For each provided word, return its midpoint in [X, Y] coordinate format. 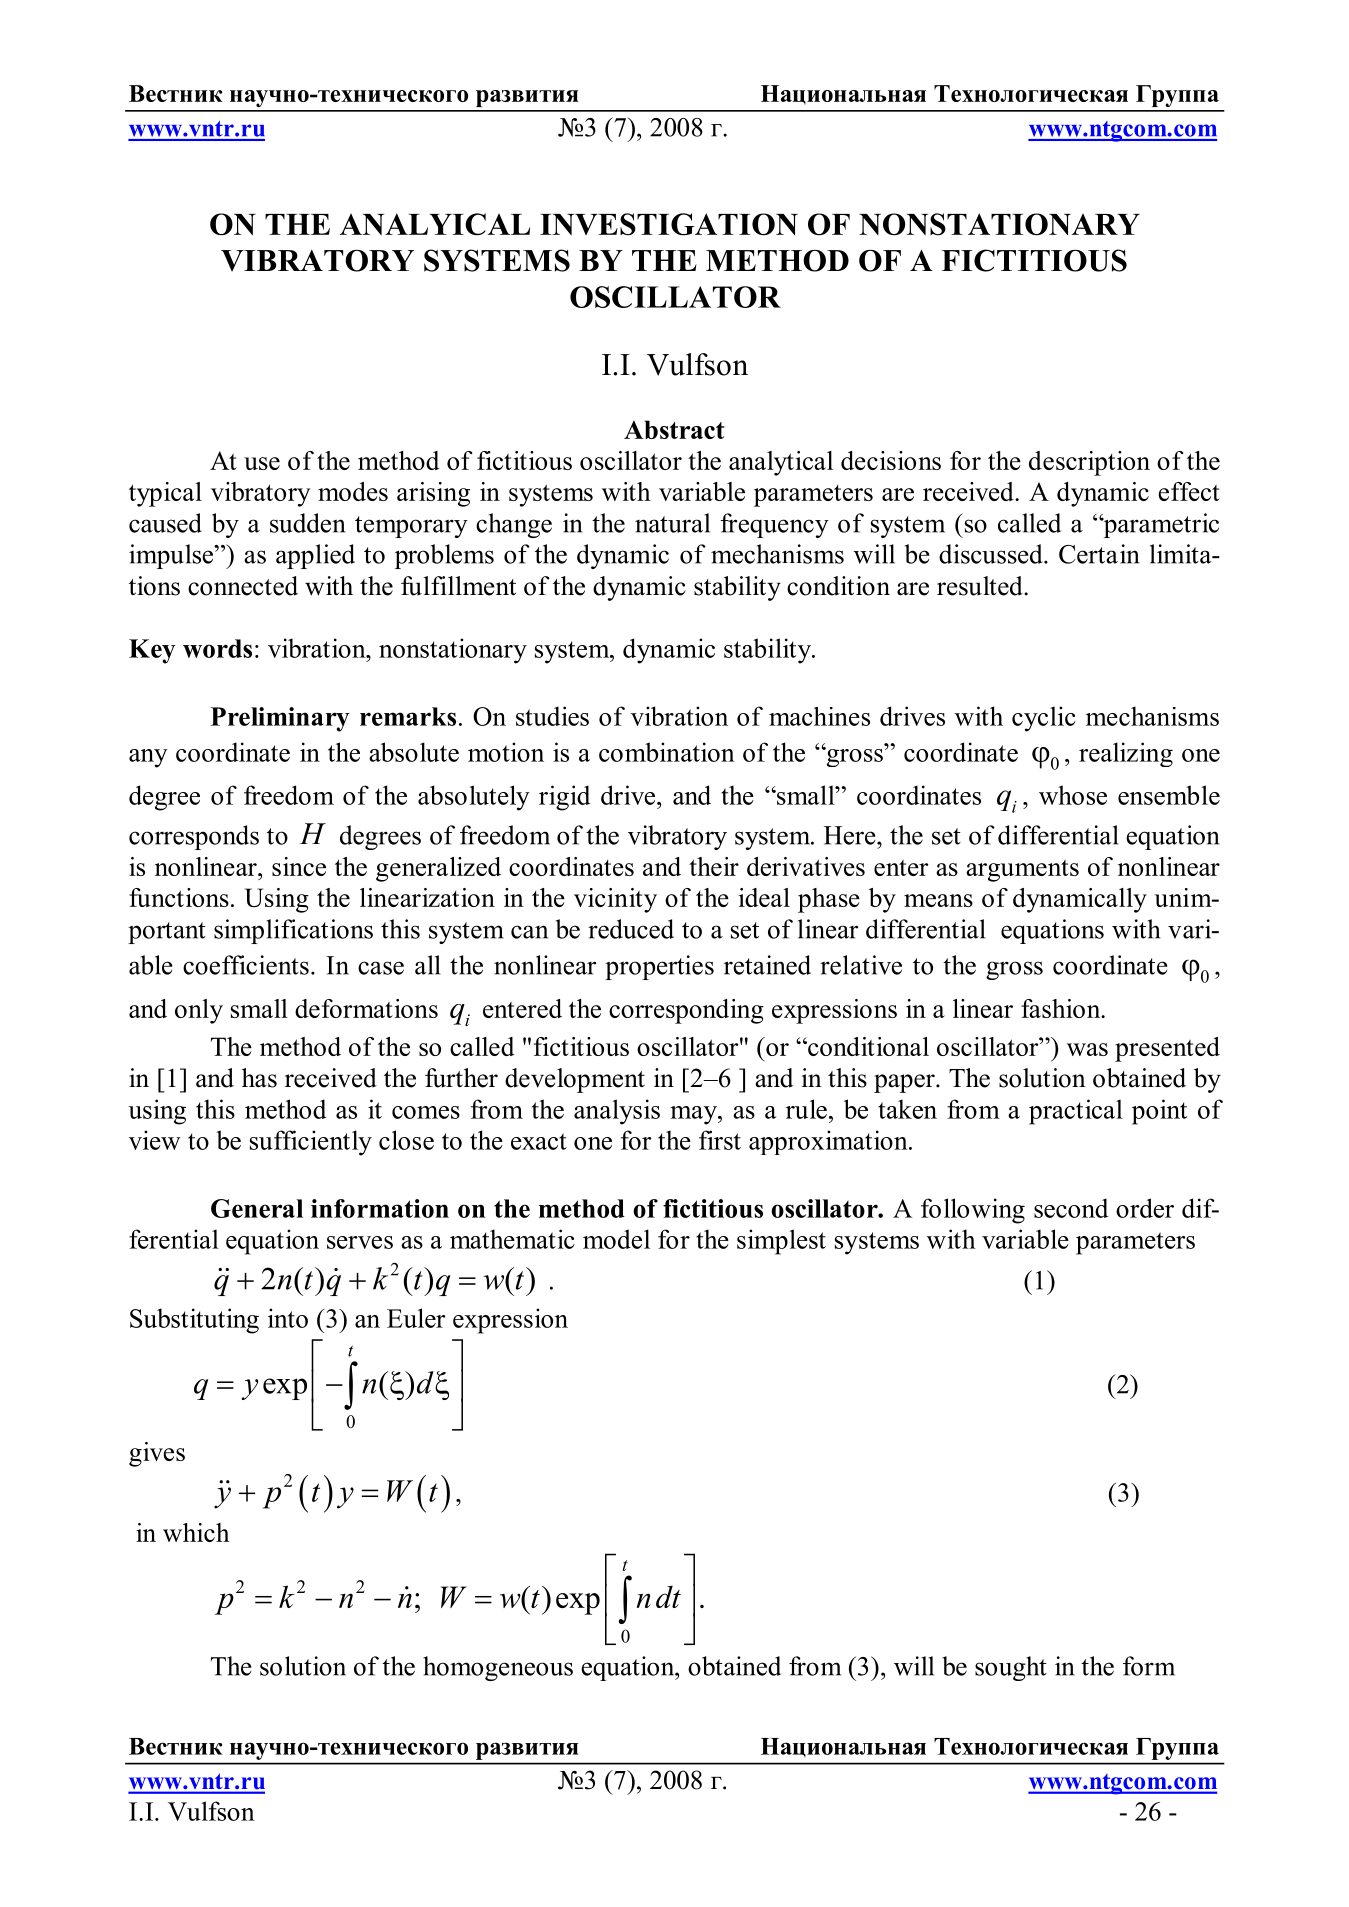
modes [353, 491]
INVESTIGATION [669, 224]
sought [1011, 1668]
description [1089, 463]
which [196, 1532]
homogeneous [498, 1668]
